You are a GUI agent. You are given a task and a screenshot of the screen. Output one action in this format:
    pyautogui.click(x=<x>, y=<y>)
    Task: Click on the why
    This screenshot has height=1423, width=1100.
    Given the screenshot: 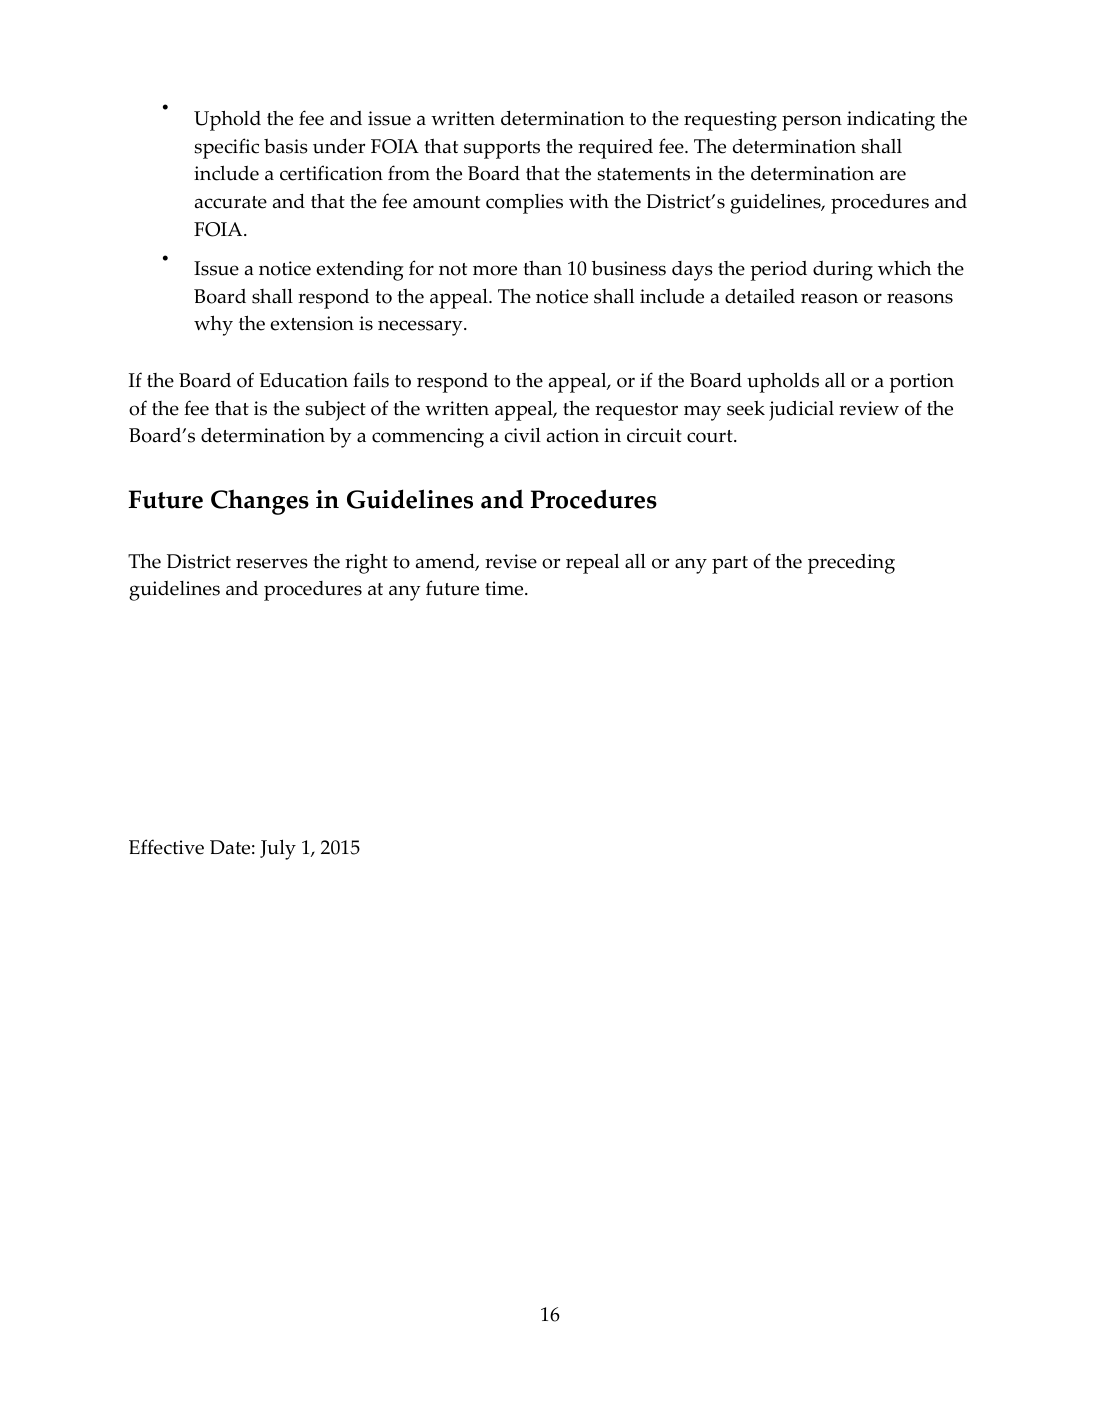 What is the action you would take?
    pyautogui.click(x=213, y=325)
